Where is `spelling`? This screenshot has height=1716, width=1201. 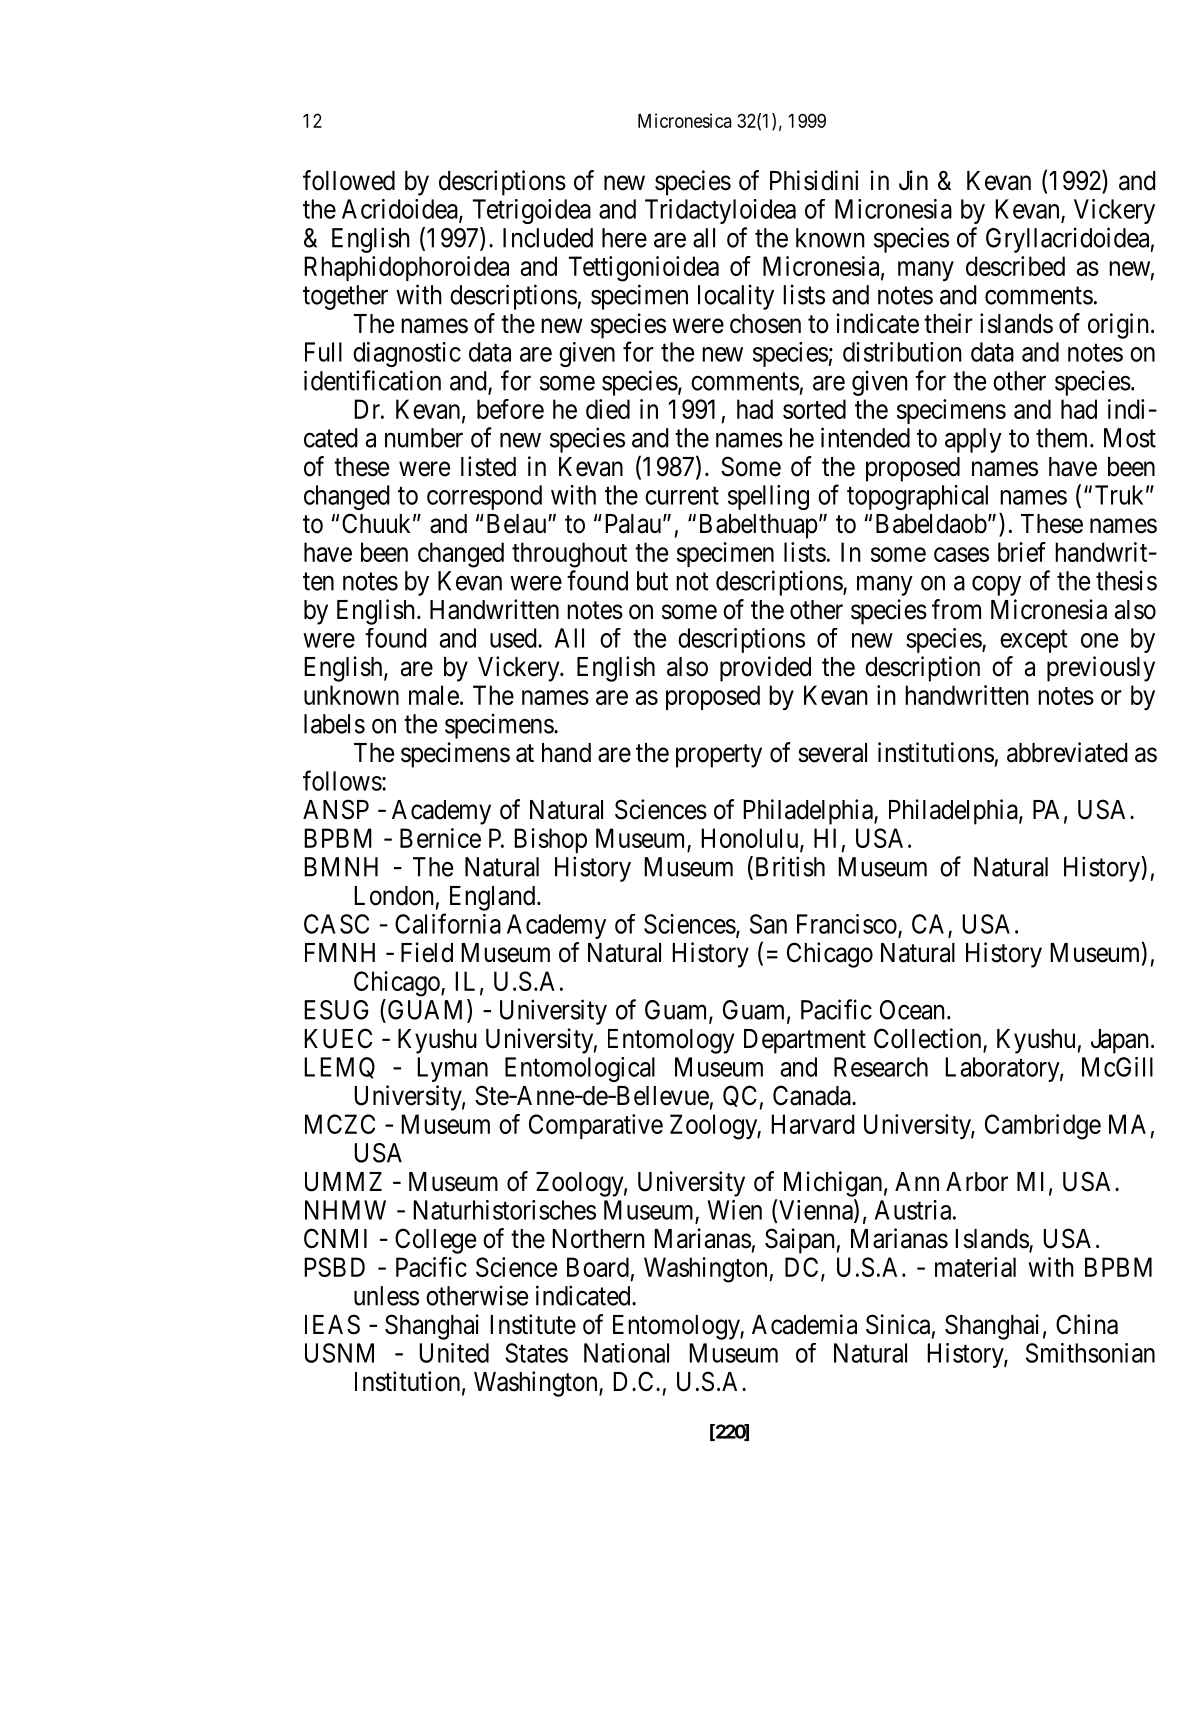 spelling is located at coordinates (768, 497).
